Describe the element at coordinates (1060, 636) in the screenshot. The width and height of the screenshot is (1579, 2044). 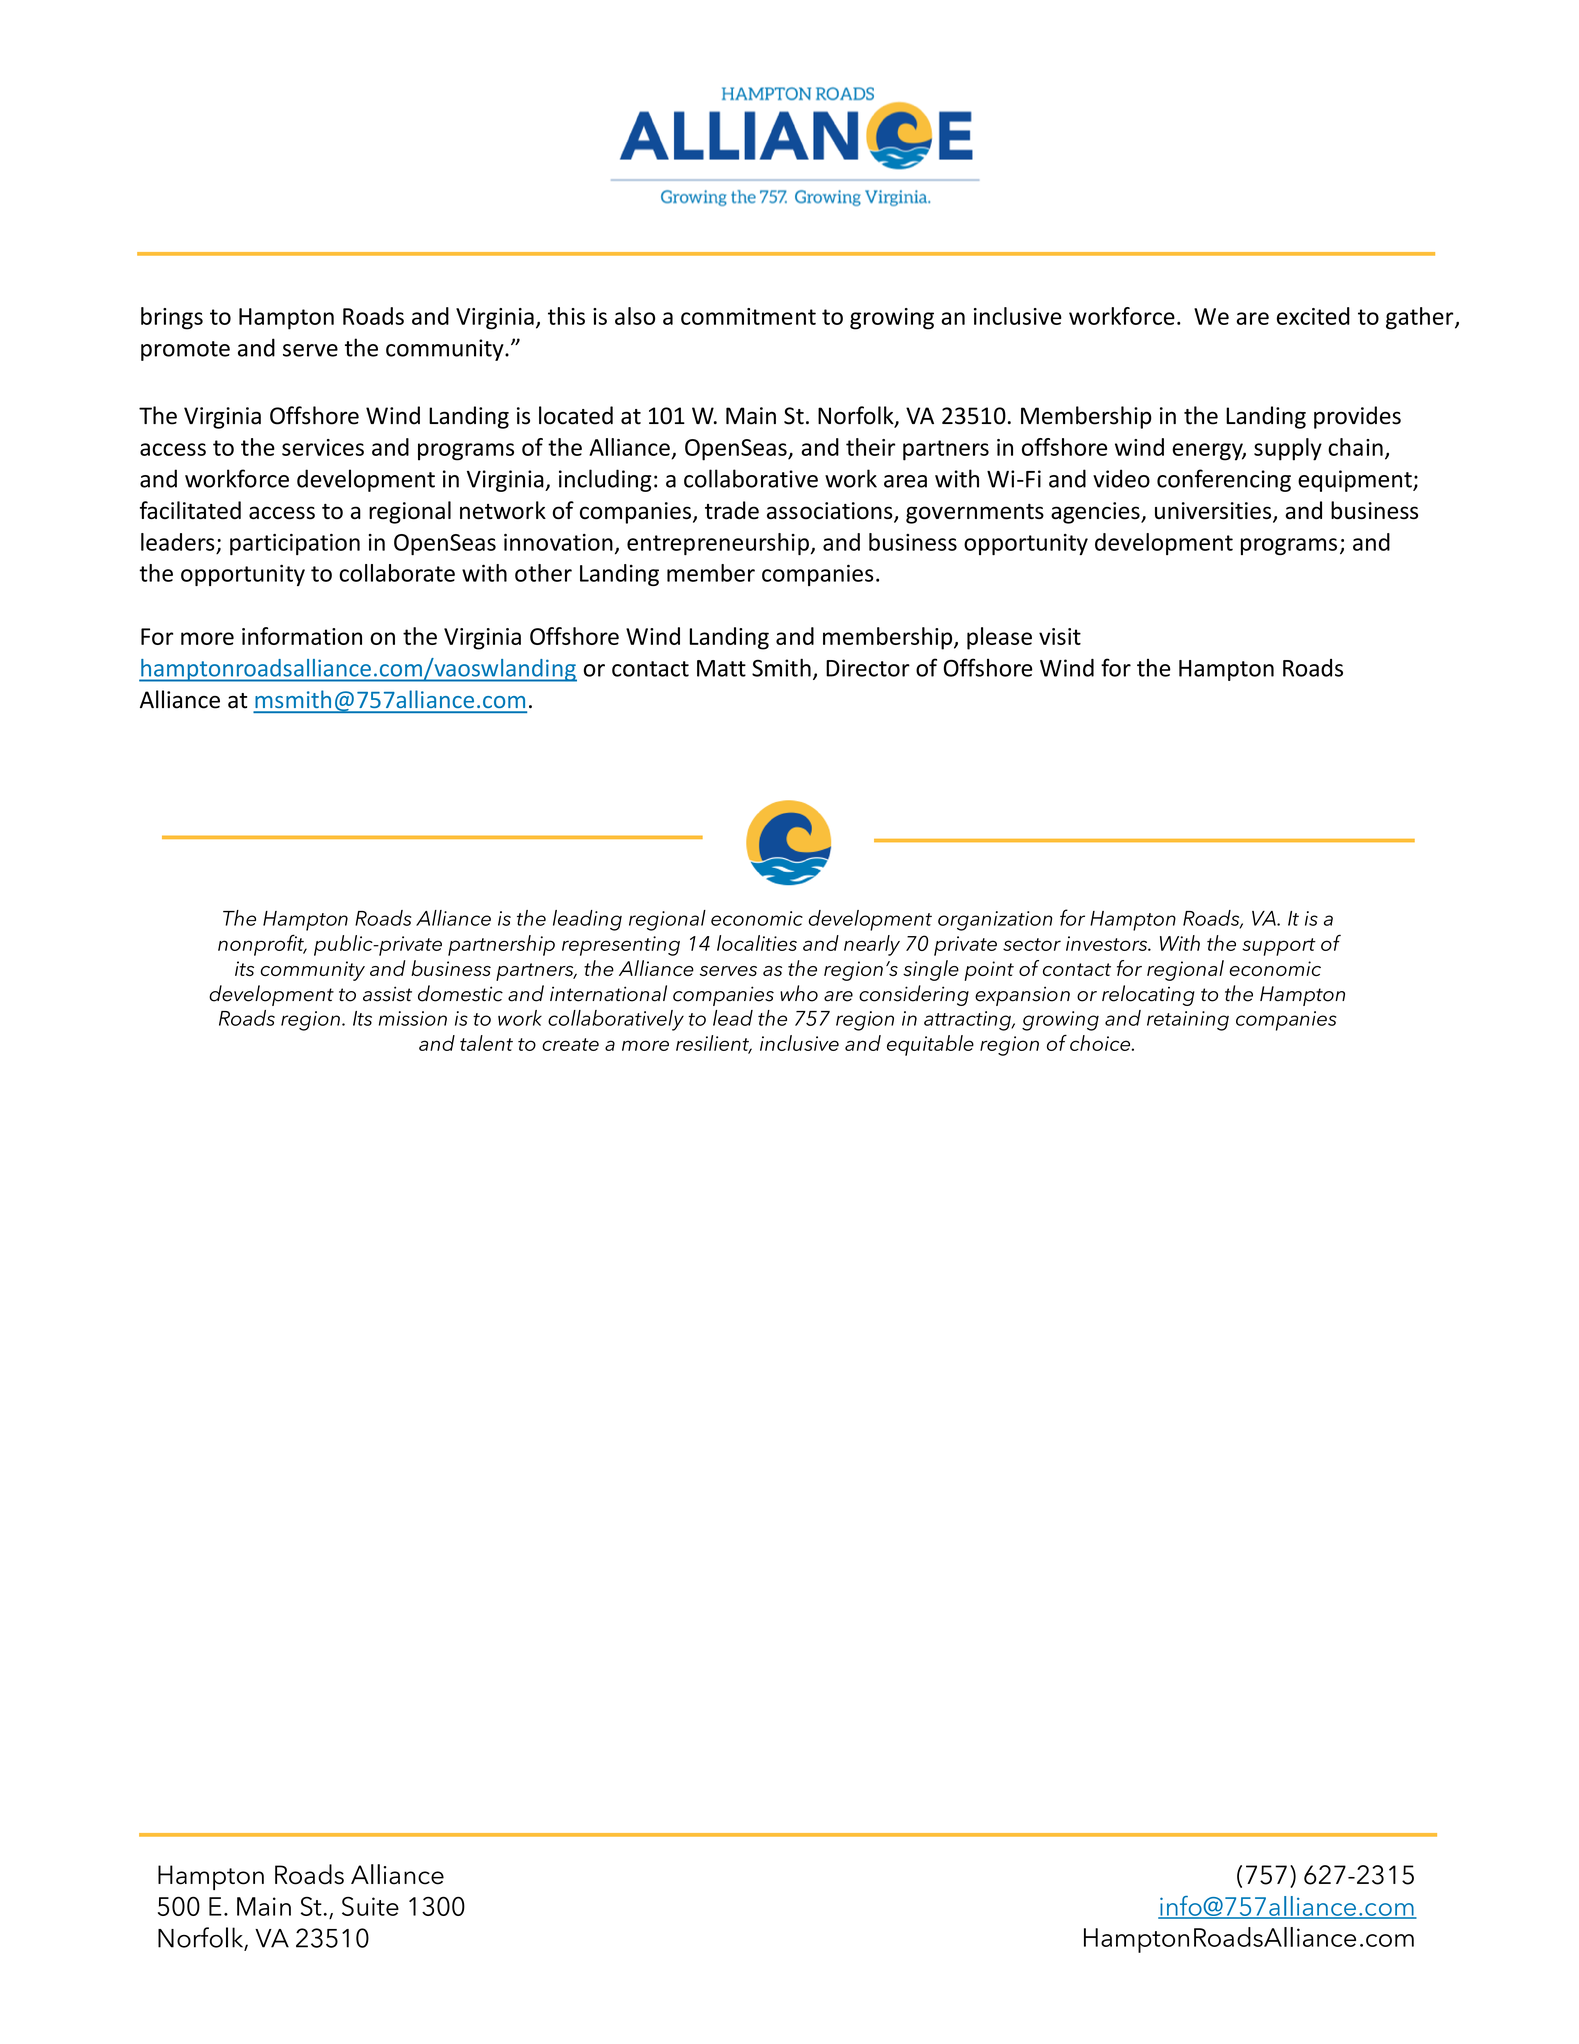
I see `visit` at that location.
